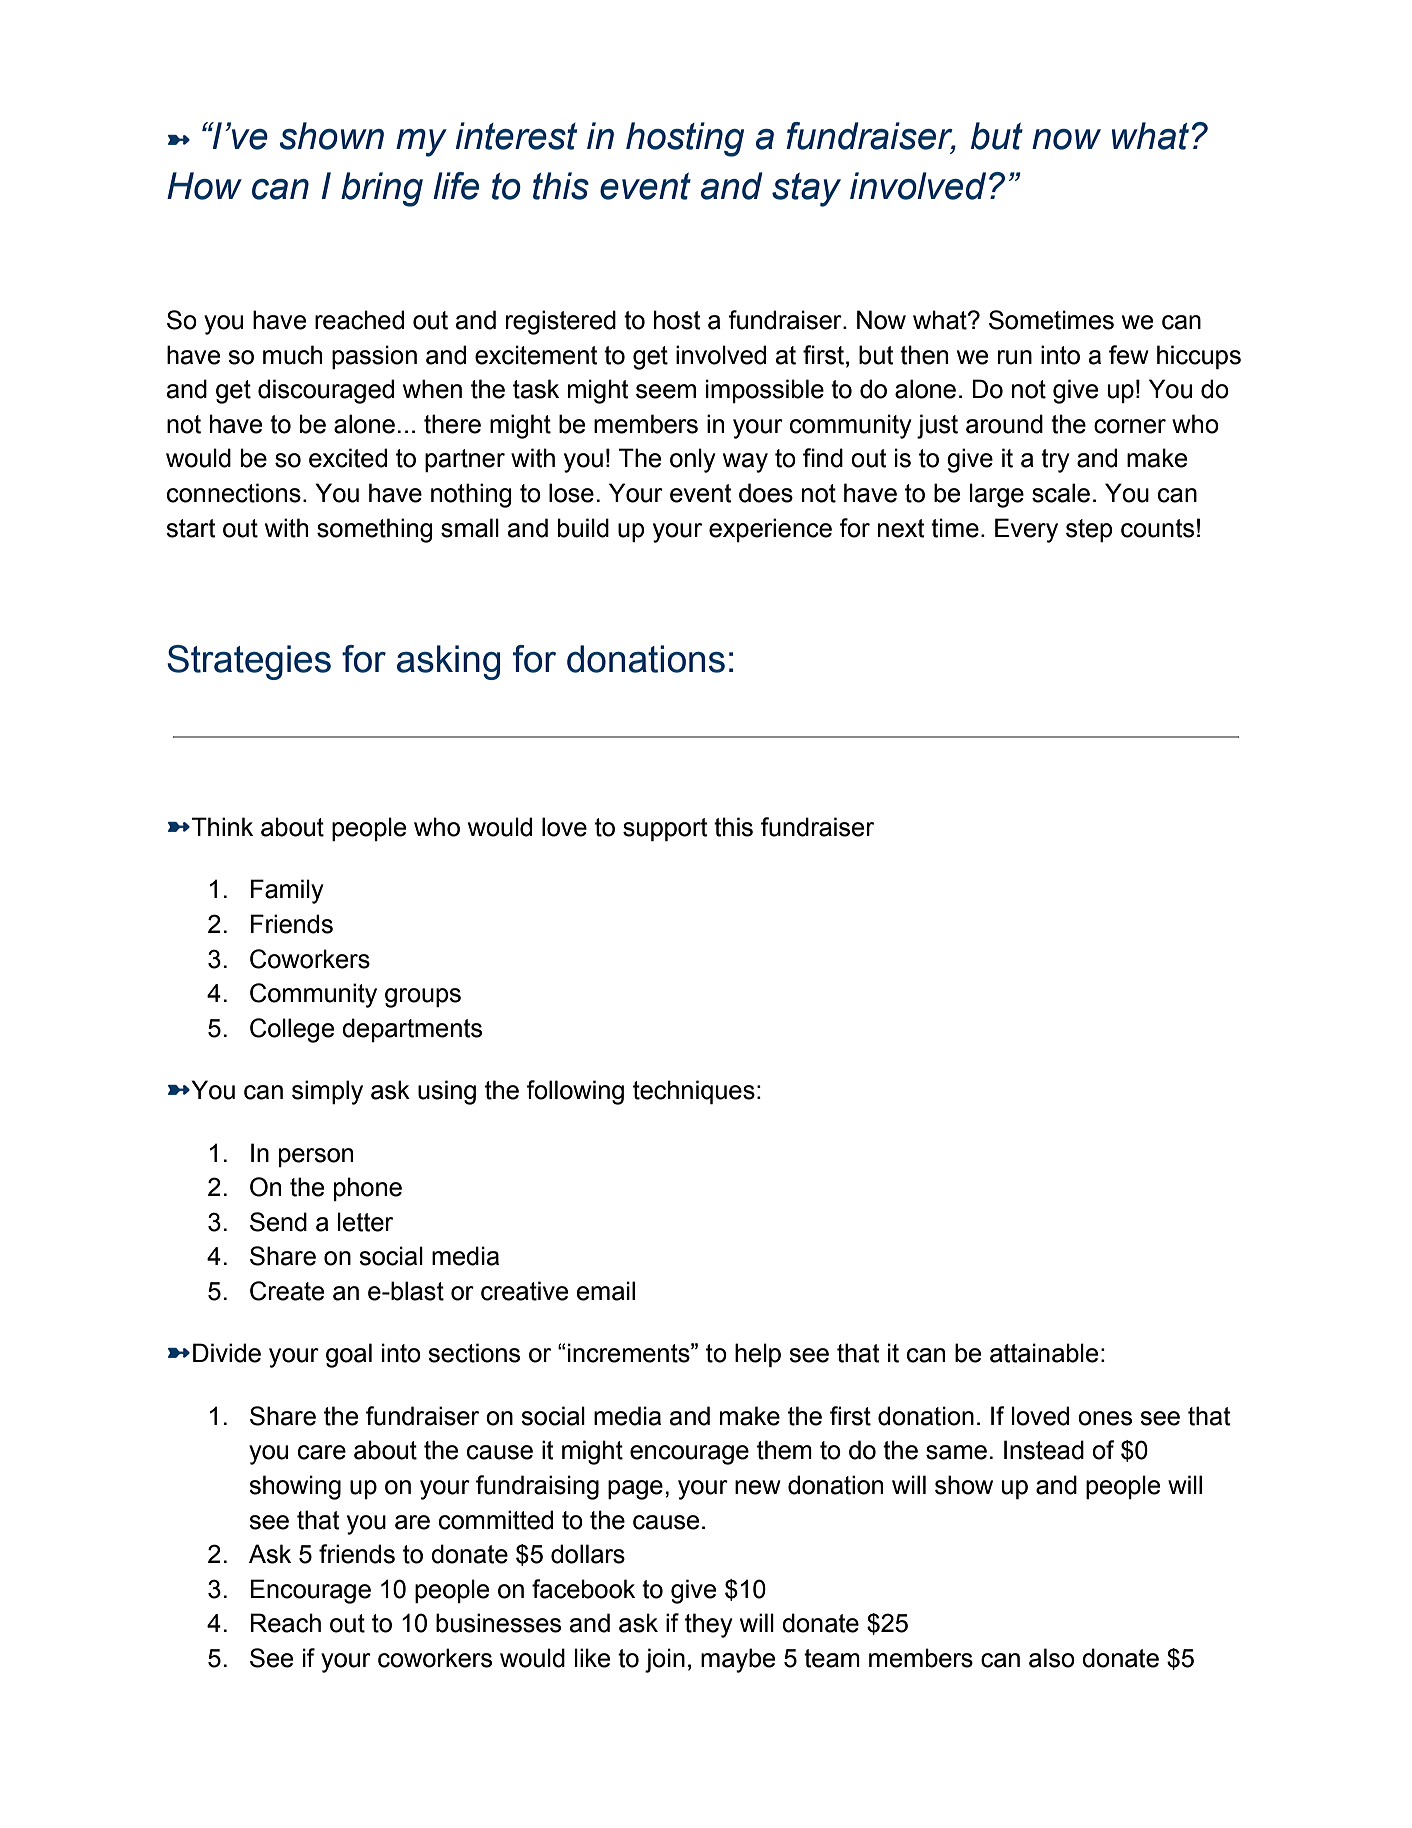 The height and width of the screenshot is (1828, 1412). Describe the element at coordinates (1052, 1658) in the screenshot. I see `also` at that location.
